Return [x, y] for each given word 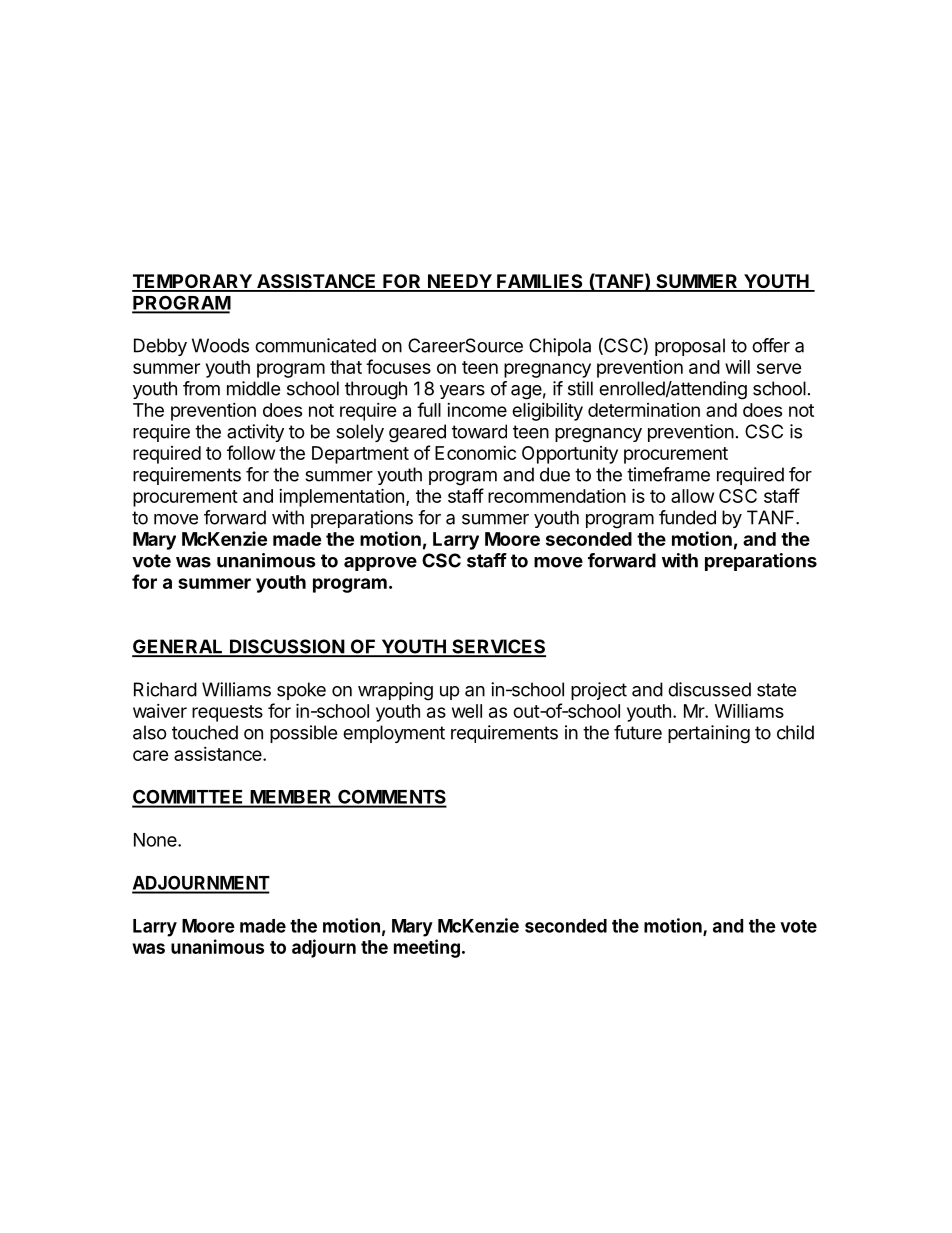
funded [687, 517]
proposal [690, 347]
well [467, 711]
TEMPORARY [193, 282]
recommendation [557, 495]
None [156, 840]
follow [251, 452]
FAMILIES [540, 282]
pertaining [709, 734]
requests [227, 713]
